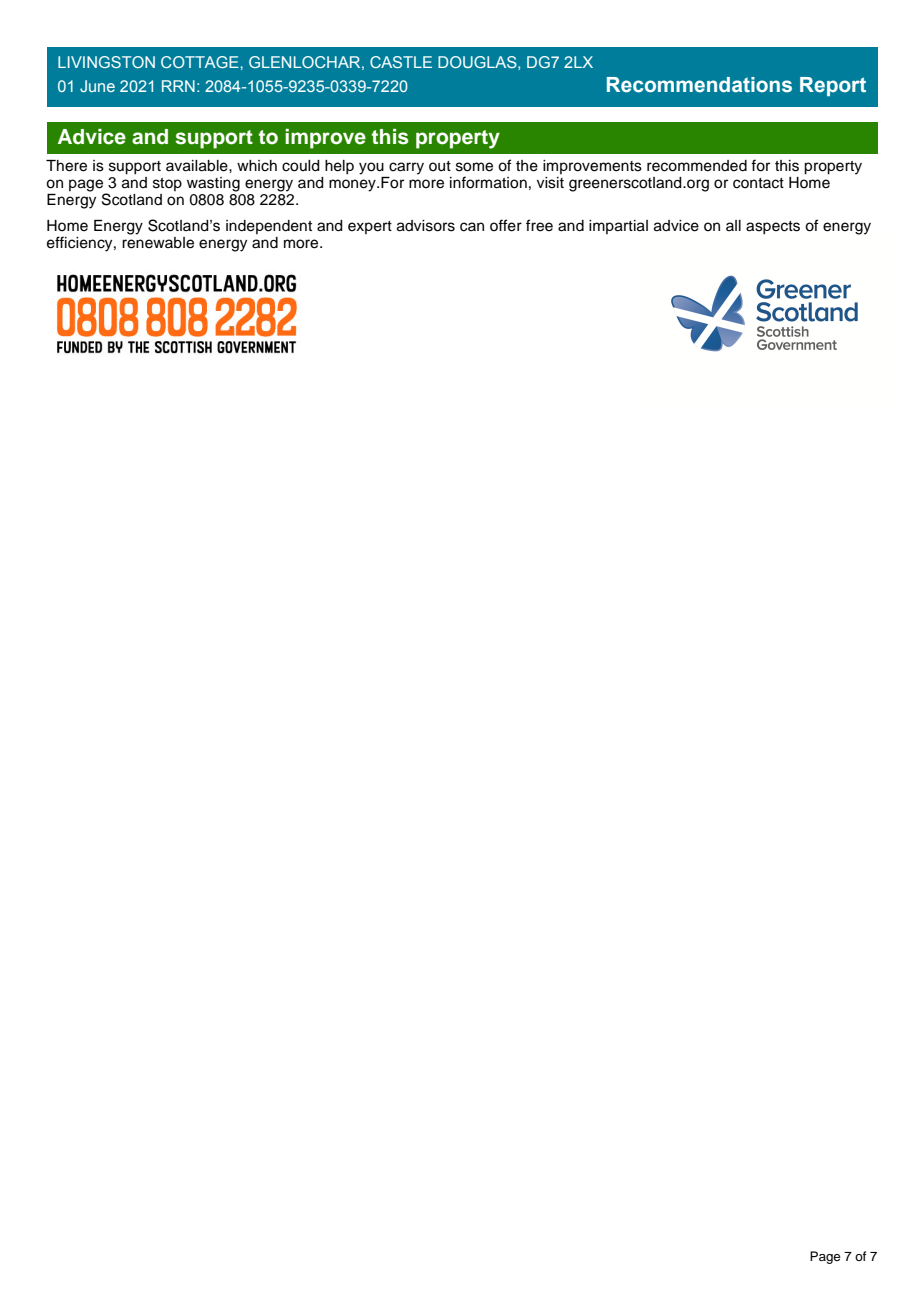 This image has width=924, height=1308. Describe the element at coordinates (158, 243) in the image. I see `renewable` at that location.
